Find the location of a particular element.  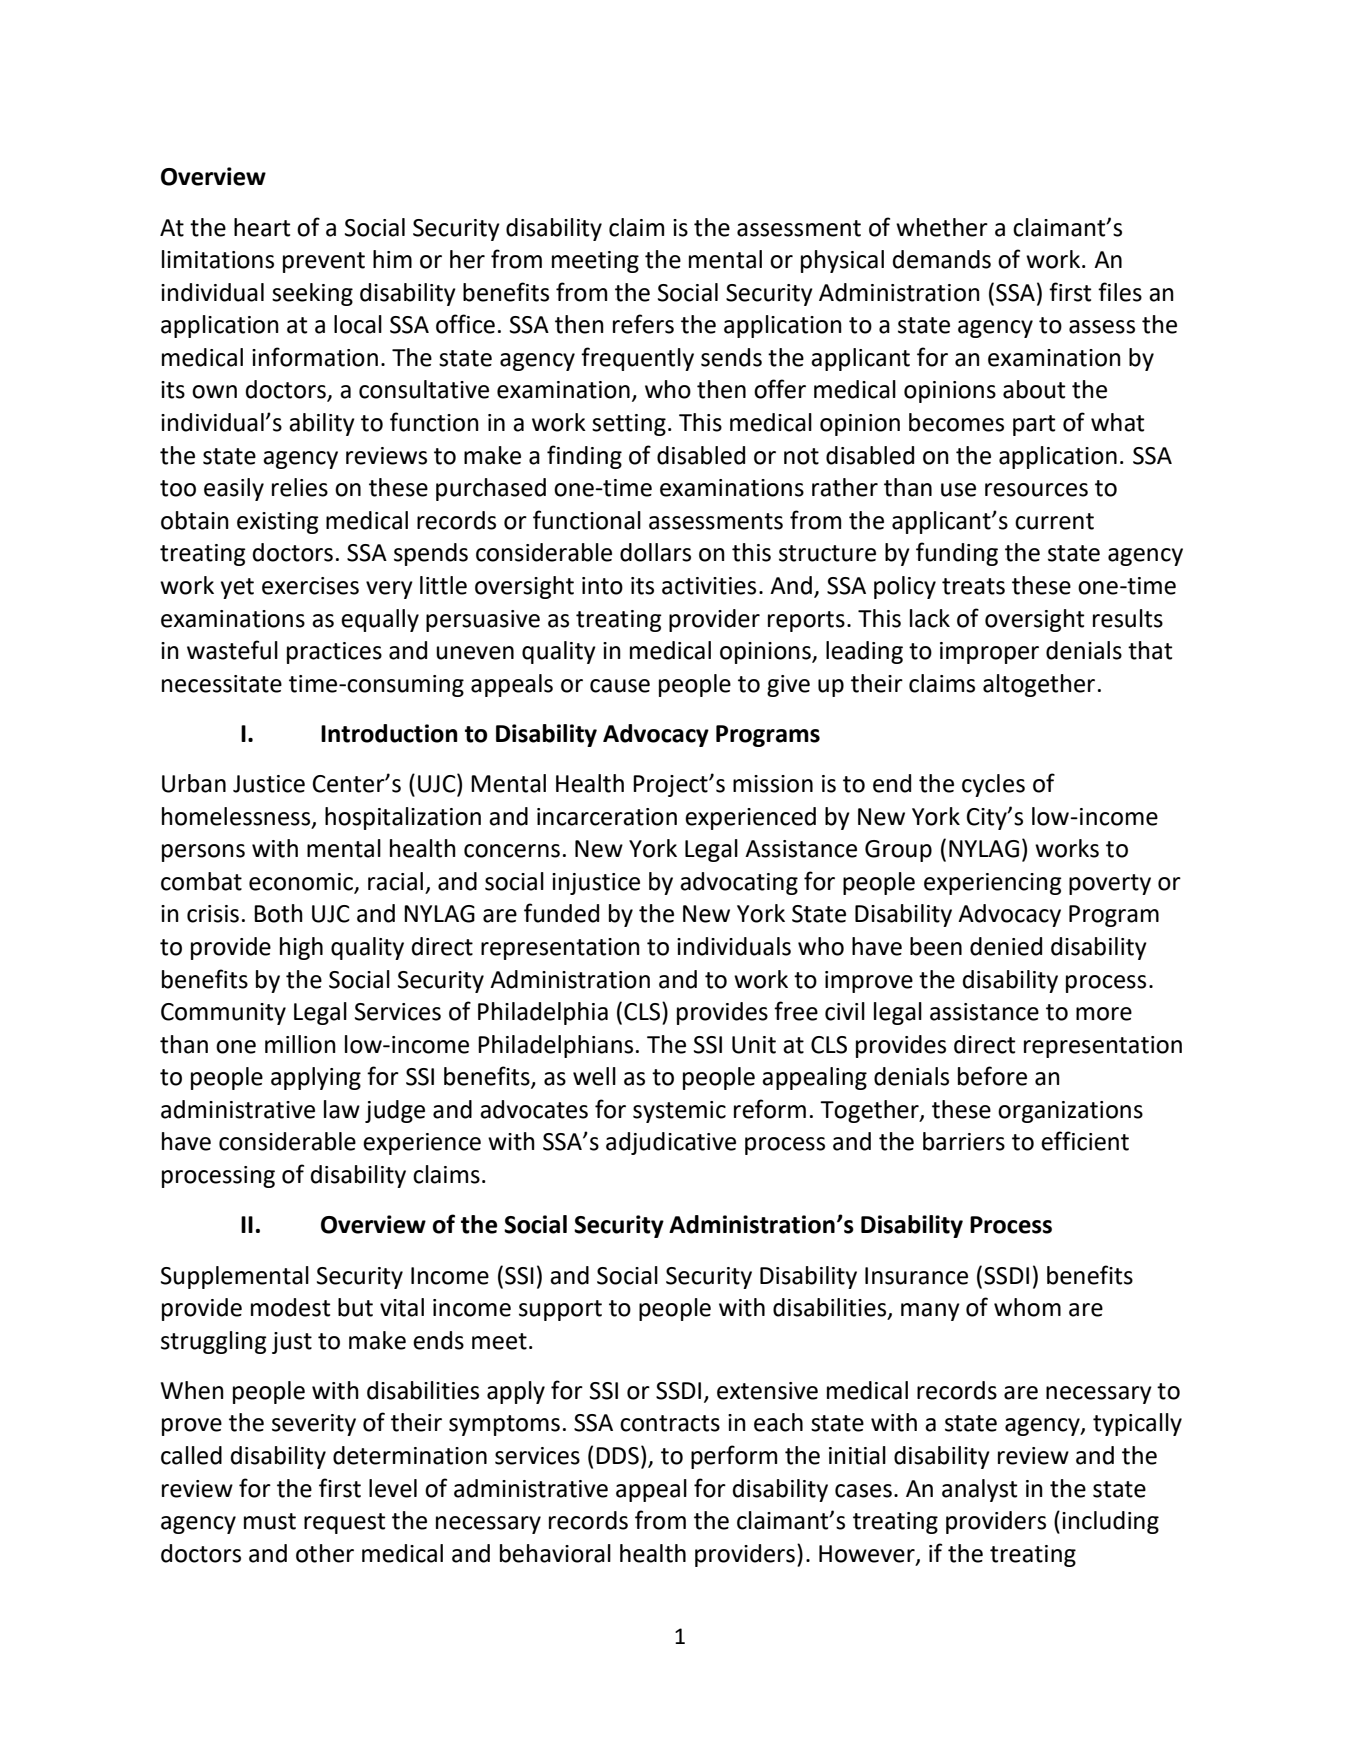

must is located at coordinates (270, 1521).
